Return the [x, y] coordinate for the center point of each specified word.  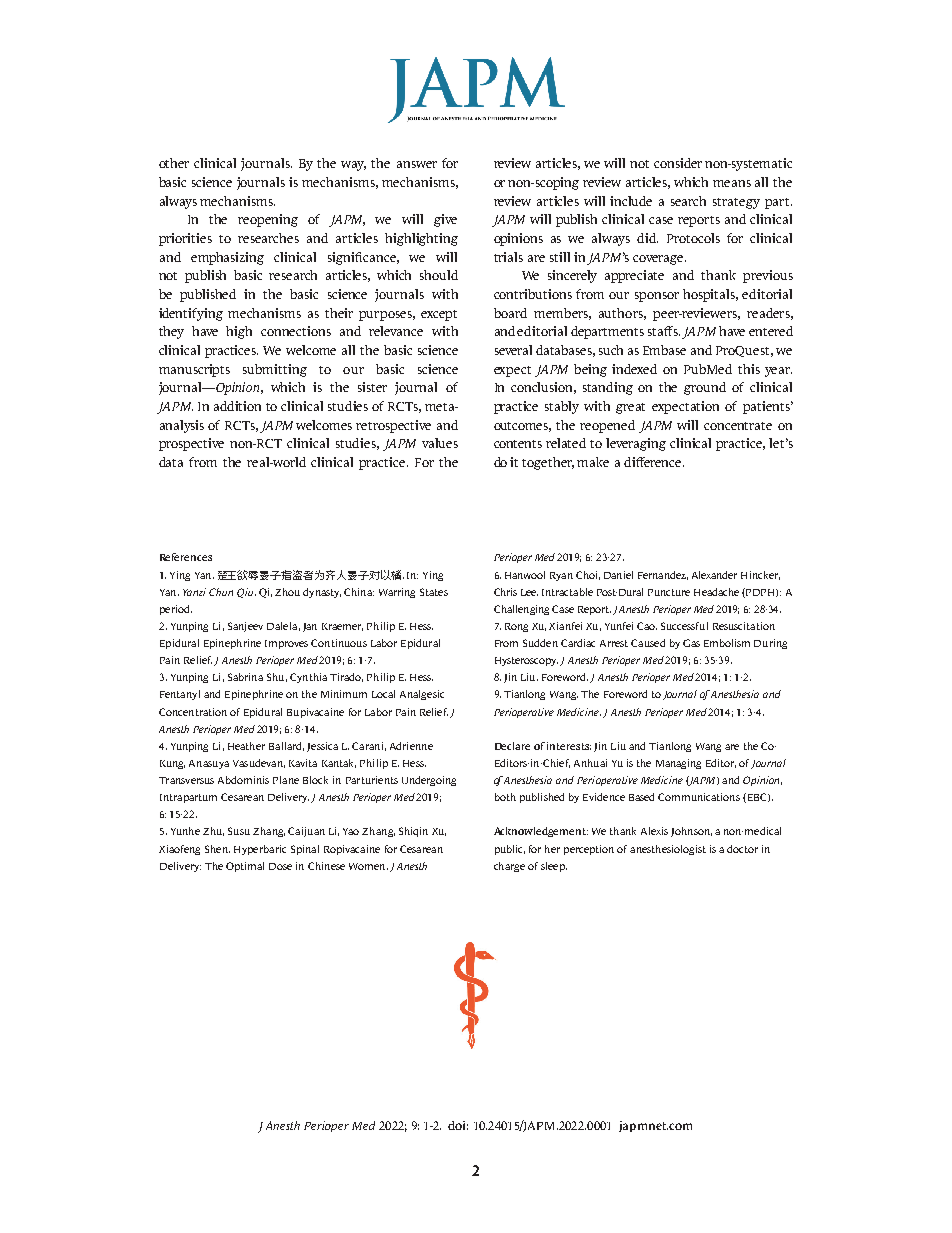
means [732, 183]
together [548, 463]
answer [417, 164]
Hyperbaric [260, 850]
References [186, 557]
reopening [268, 220]
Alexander [714, 575]
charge [509, 867]
